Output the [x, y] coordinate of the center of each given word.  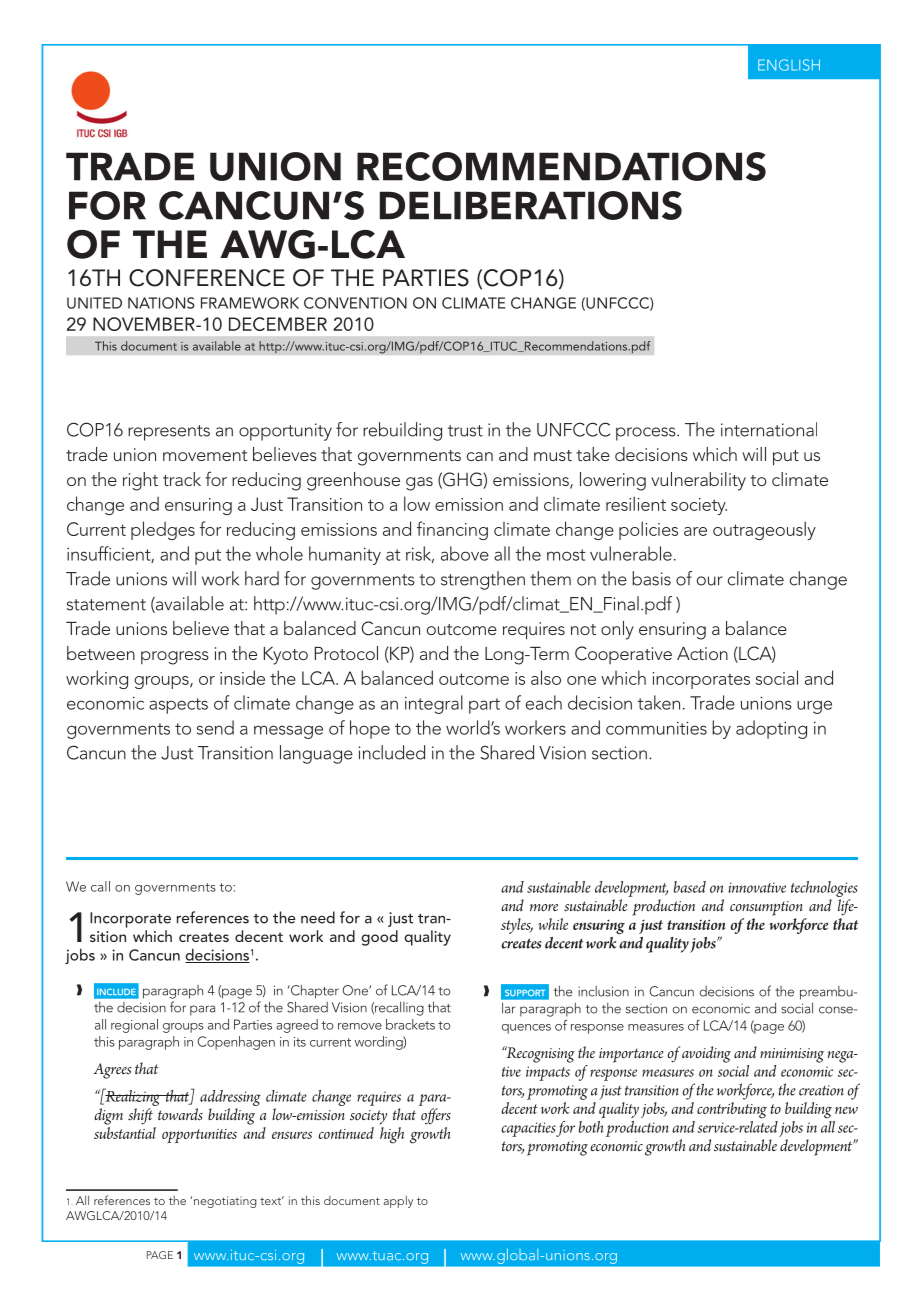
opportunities [199, 1136]
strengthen [483, 580]
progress [175, 658]
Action [702, 653]
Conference [207, 278]
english [789, 65]
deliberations [531, 205]
